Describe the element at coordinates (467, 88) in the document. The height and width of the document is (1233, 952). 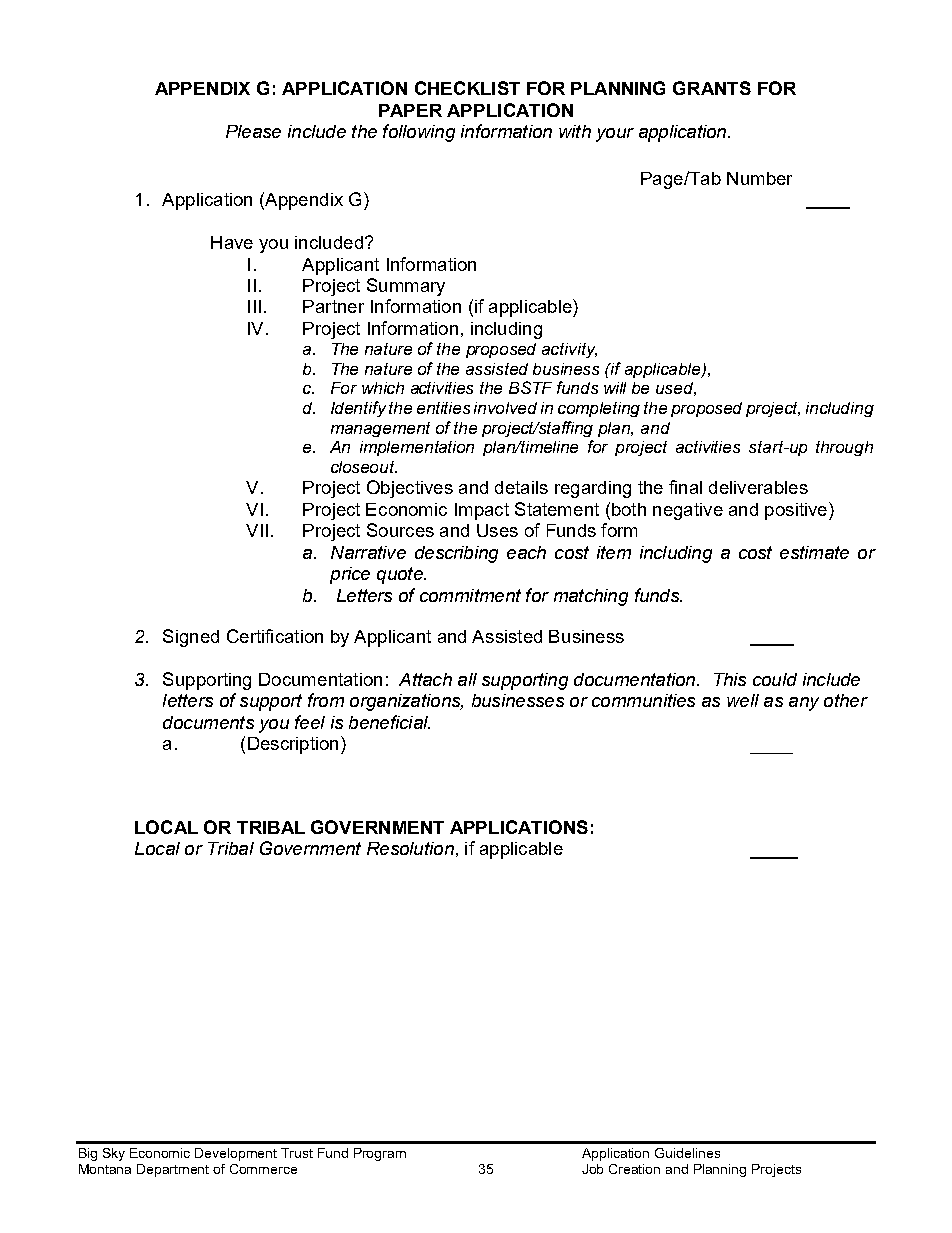
I see `CHECKLIST` at that location.
